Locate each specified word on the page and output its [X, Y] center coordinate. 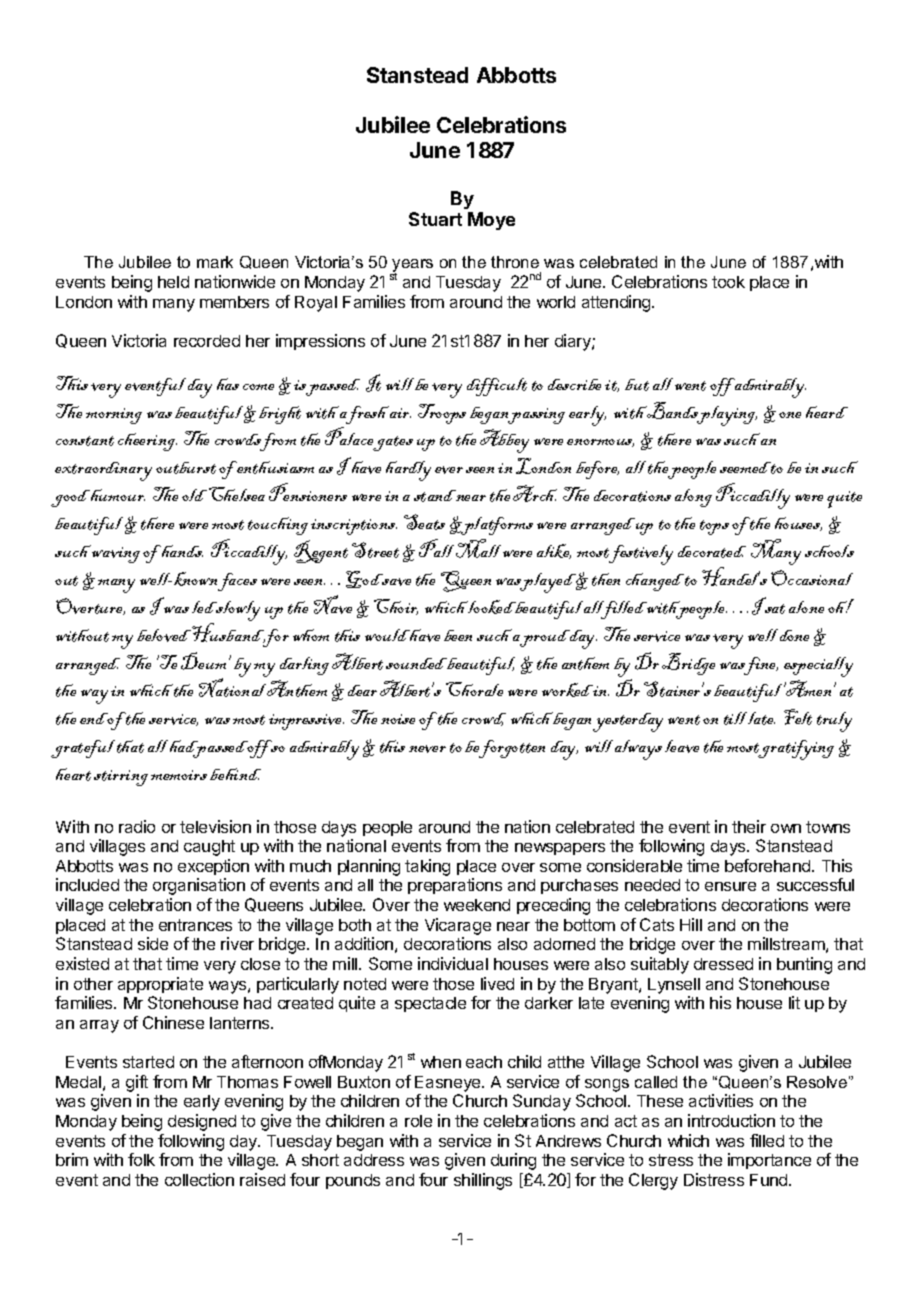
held [173, 282]
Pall [436, 548]
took [728, 282]
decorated [712, 552]
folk [141, 1159]
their [749, 826]
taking [427, 867]
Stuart [435, 219]
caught [209, 848]
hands [181, 551]
